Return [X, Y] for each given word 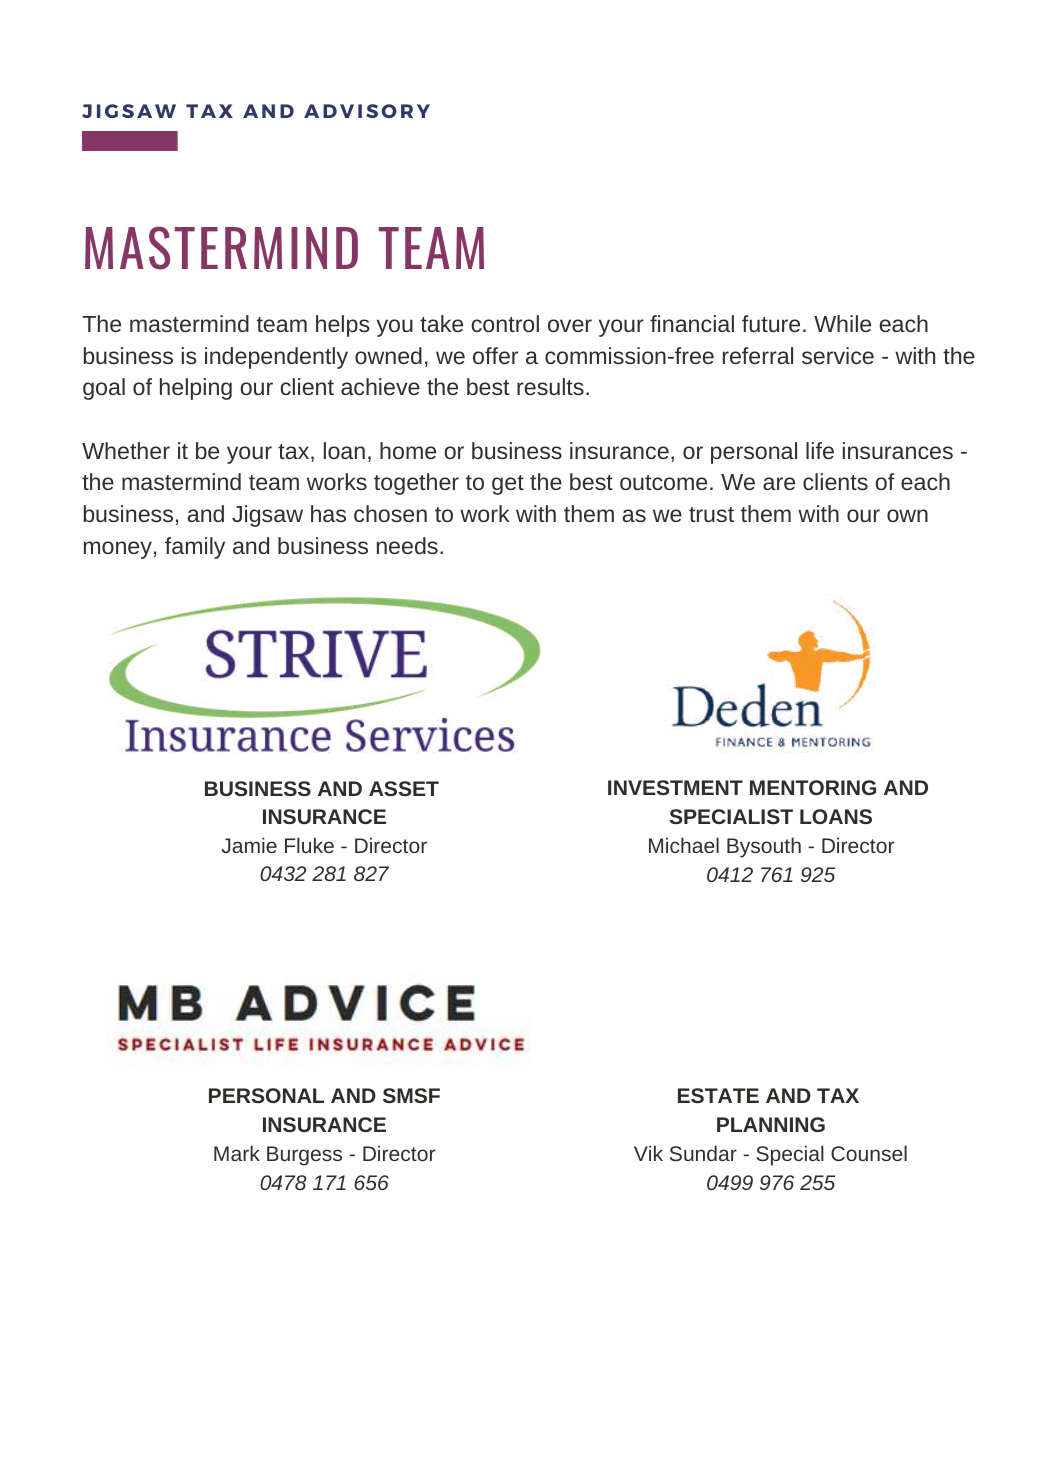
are [779, 483]
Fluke [309, 845]
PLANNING [771, 1124]
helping [196, 389]
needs [407, 545]
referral [758, 355]
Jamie [249, 845]
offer [495, 355]
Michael [684, 845]
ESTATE [718, 1095]
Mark [237, 1153]
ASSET [404, 788]
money [118, 550]
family [195, 548]
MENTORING [813, 787]
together [416, 484]
